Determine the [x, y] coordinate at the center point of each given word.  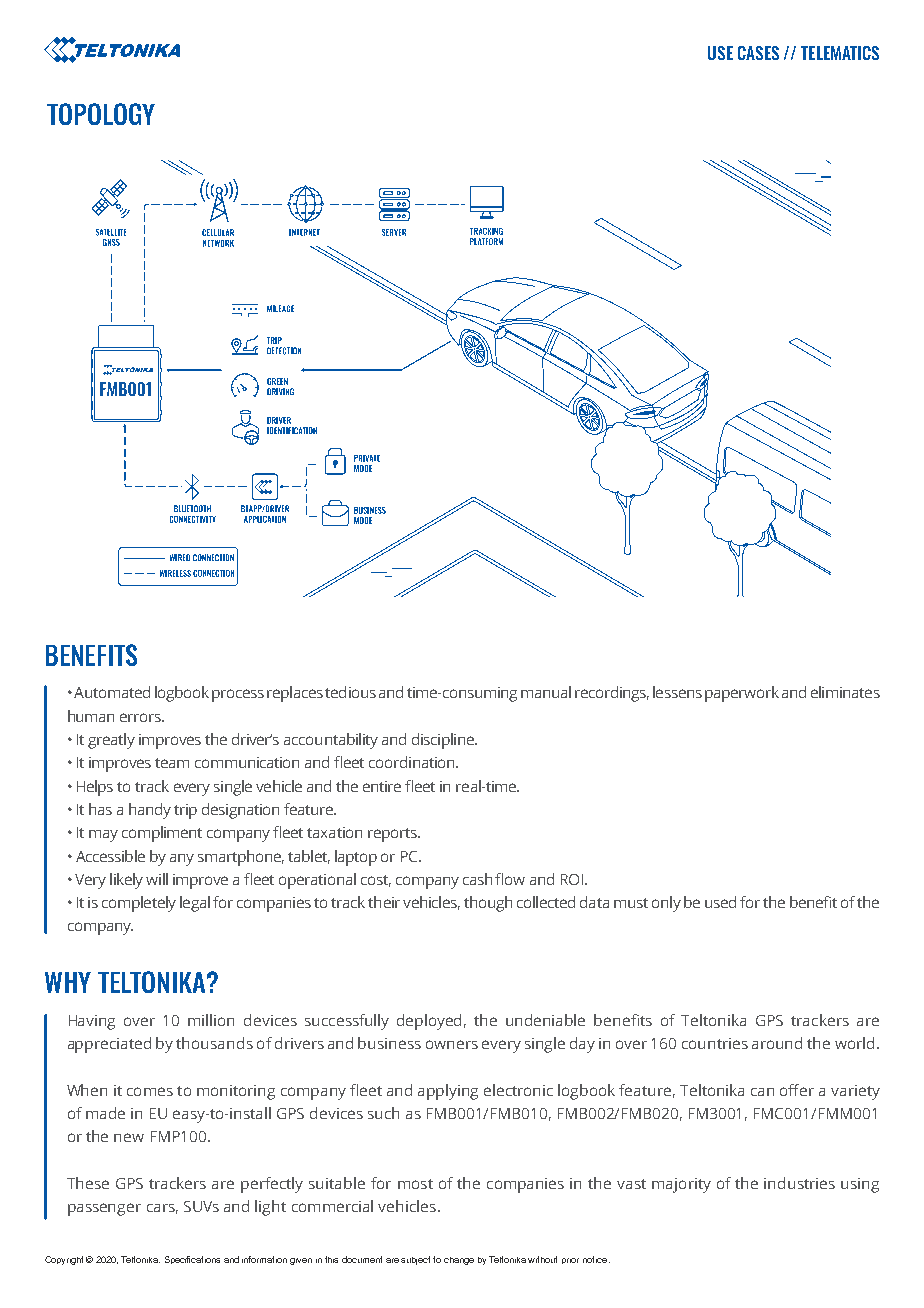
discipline [444, 741]
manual [546, 692]
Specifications [192, 1260]
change [459, 1261]
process [238, 695]
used [720, 902]
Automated [112, 692]
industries [799, 1183]
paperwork [742, 694]
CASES [758, 53]
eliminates [845, 692]
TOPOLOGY [101, 114]
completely [139, 904]
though [488, 904]
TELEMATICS [840, 53]
